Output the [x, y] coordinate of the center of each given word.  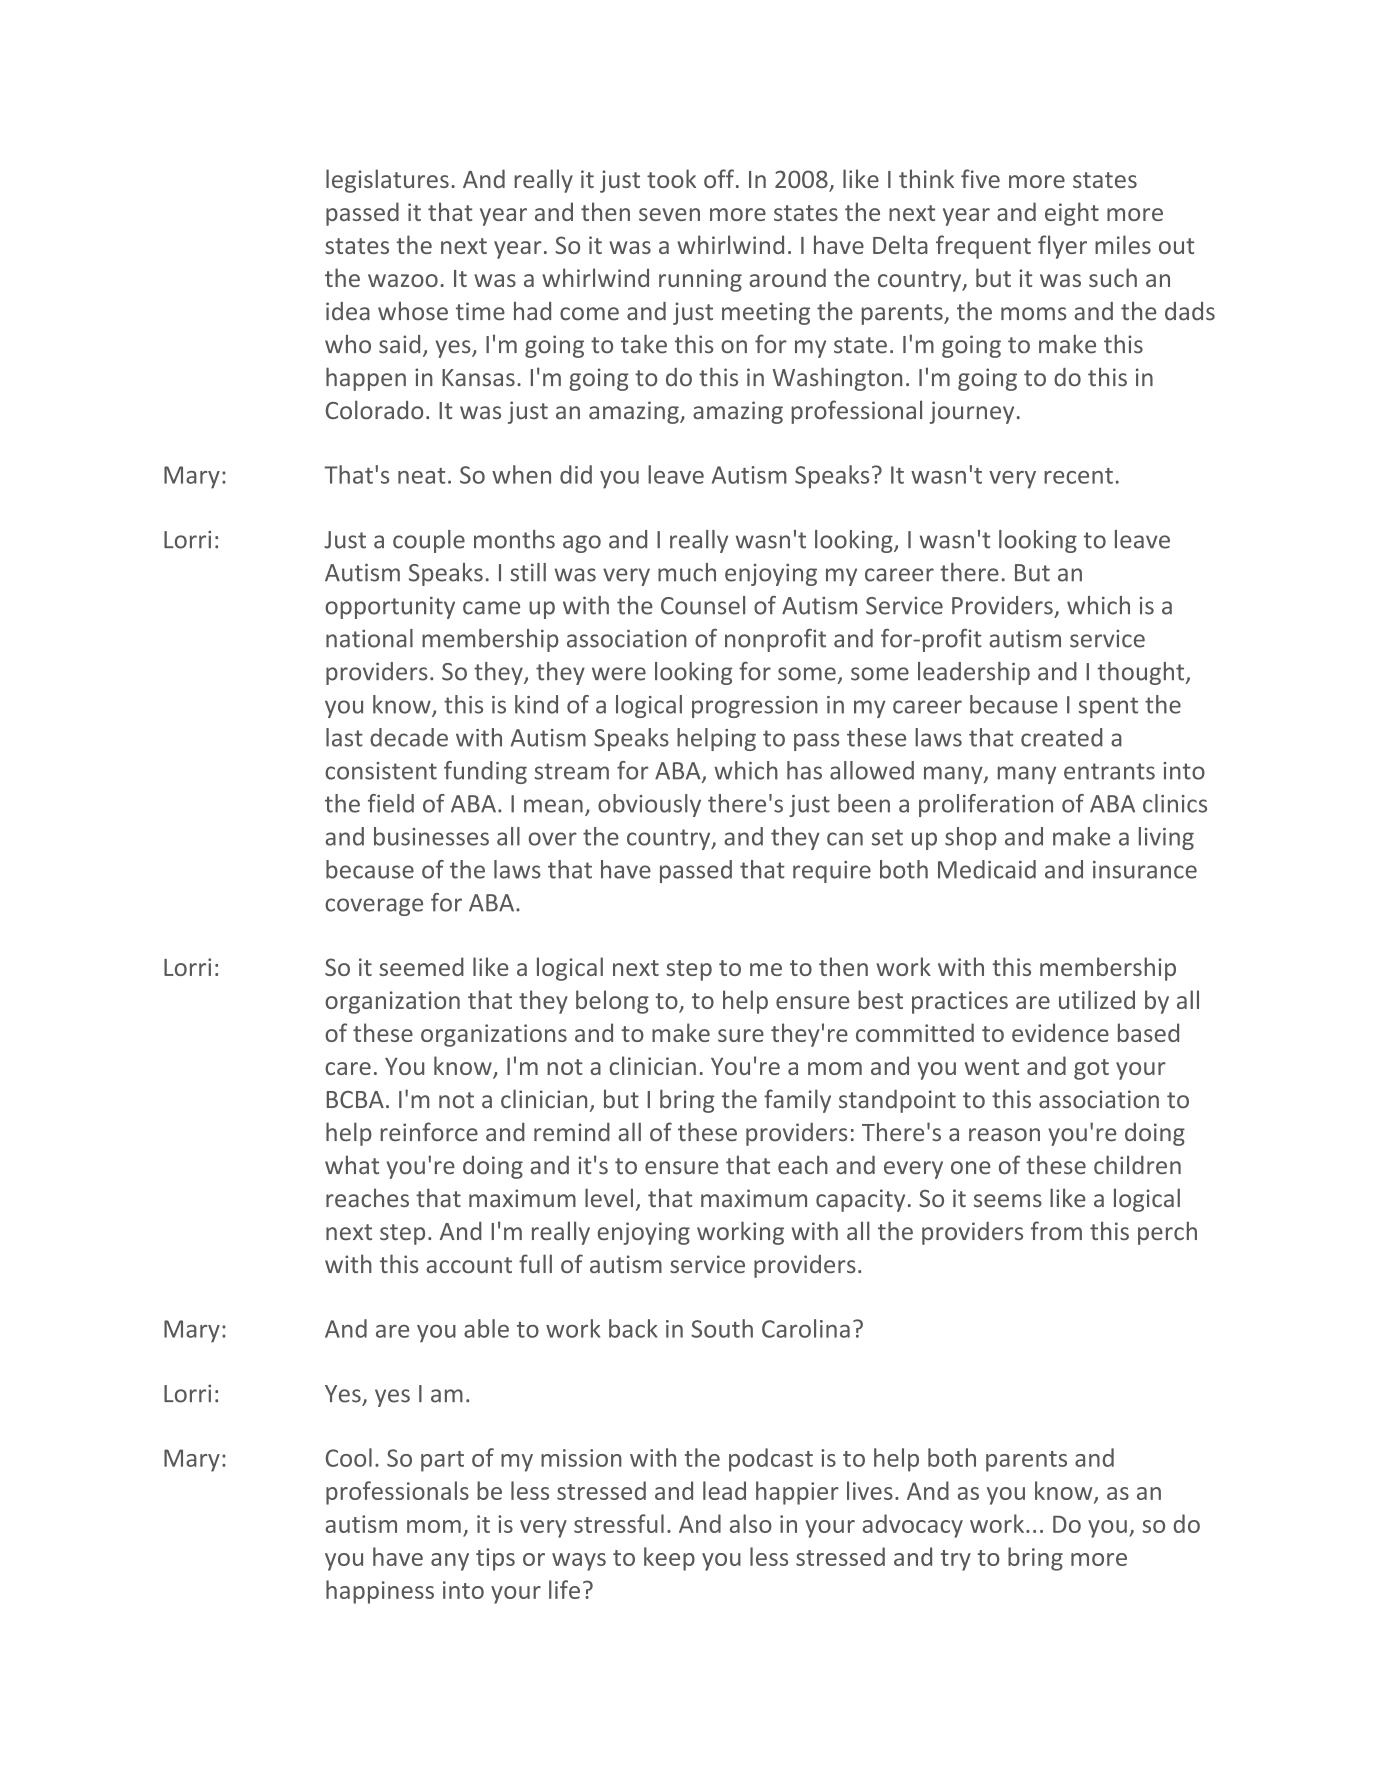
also [751, 1523]
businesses [431, 836]
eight [1072, 214]
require [832, 872]
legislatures [387, 181]
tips [495, 1559]
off [719, 178]
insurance [1145, 870]
